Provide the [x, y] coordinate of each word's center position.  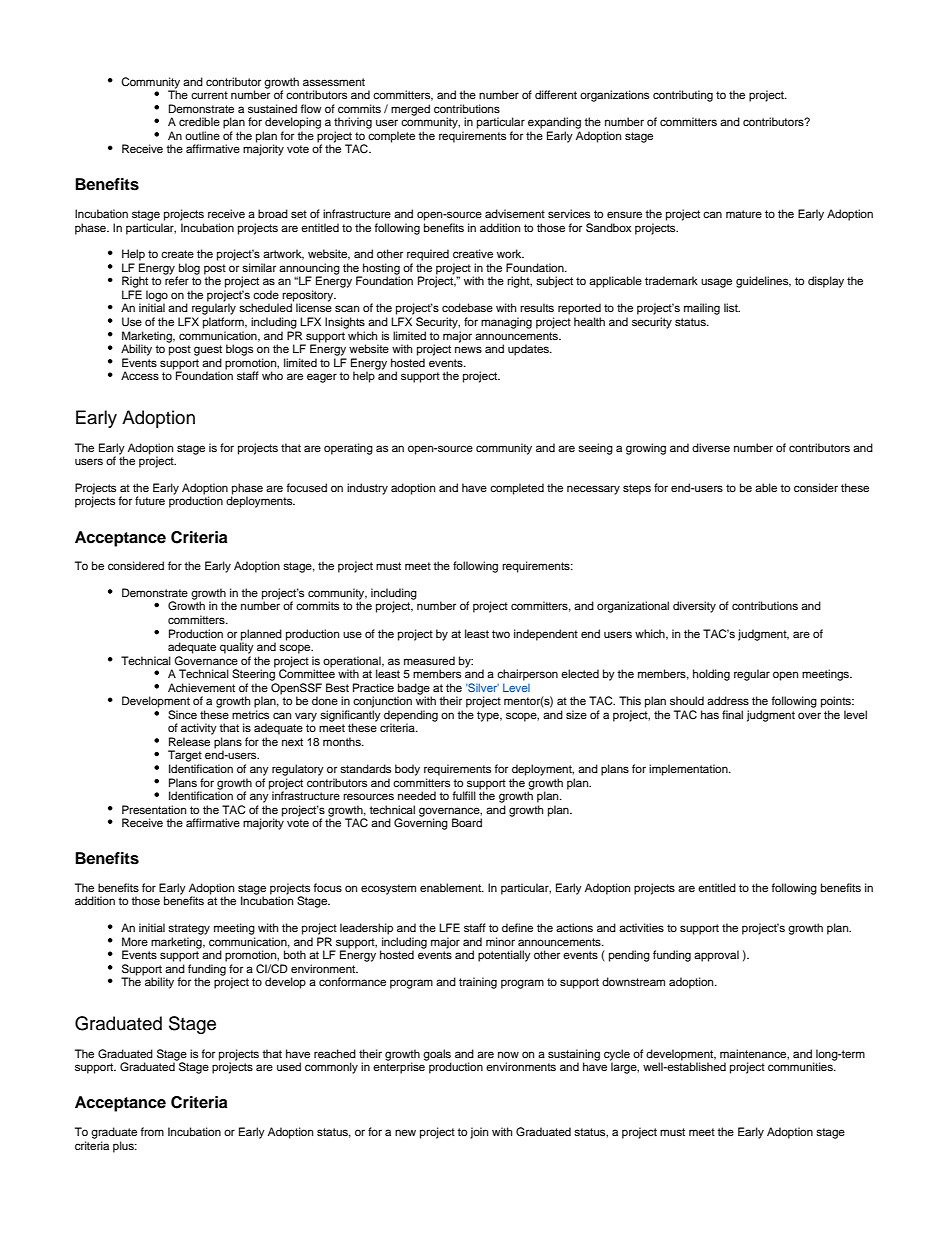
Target [185, 756]
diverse [711, 447]
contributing [683, 96]
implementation [689, 770]
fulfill [464, 795]
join [479, 1133]
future [150, 500]
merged [410, 110]
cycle [617, 1056]
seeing [595, 449]
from [152, 1131]
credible [199, 121]
